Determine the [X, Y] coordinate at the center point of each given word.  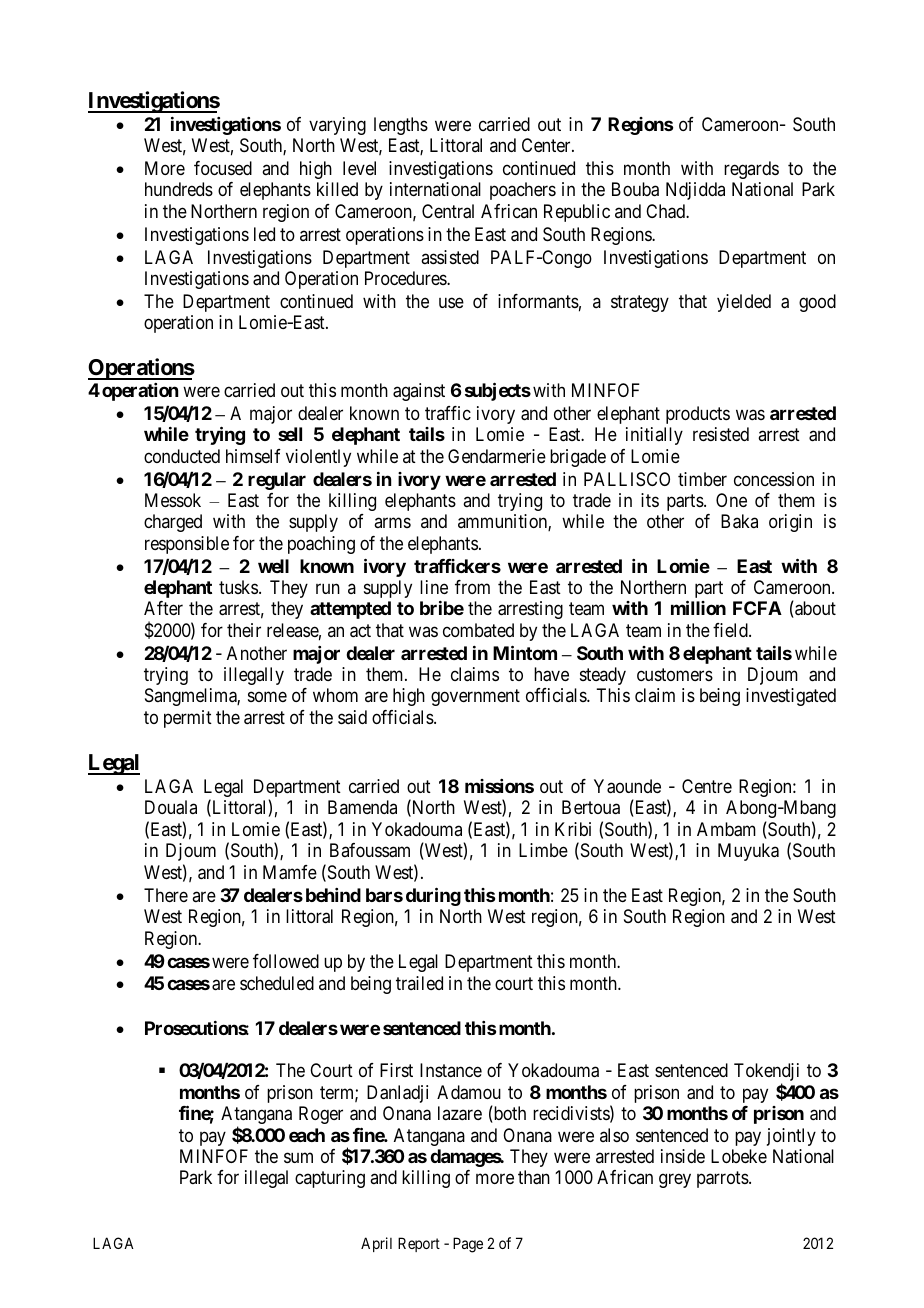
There [166, 895]
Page [468, 1245]
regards [751, 170]
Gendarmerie [497, 456]
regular [277, 481]
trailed [419, 983]
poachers [523, 191]
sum [298, 1157]
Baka [739, 521]
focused [223, 168]
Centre [707, 786]
